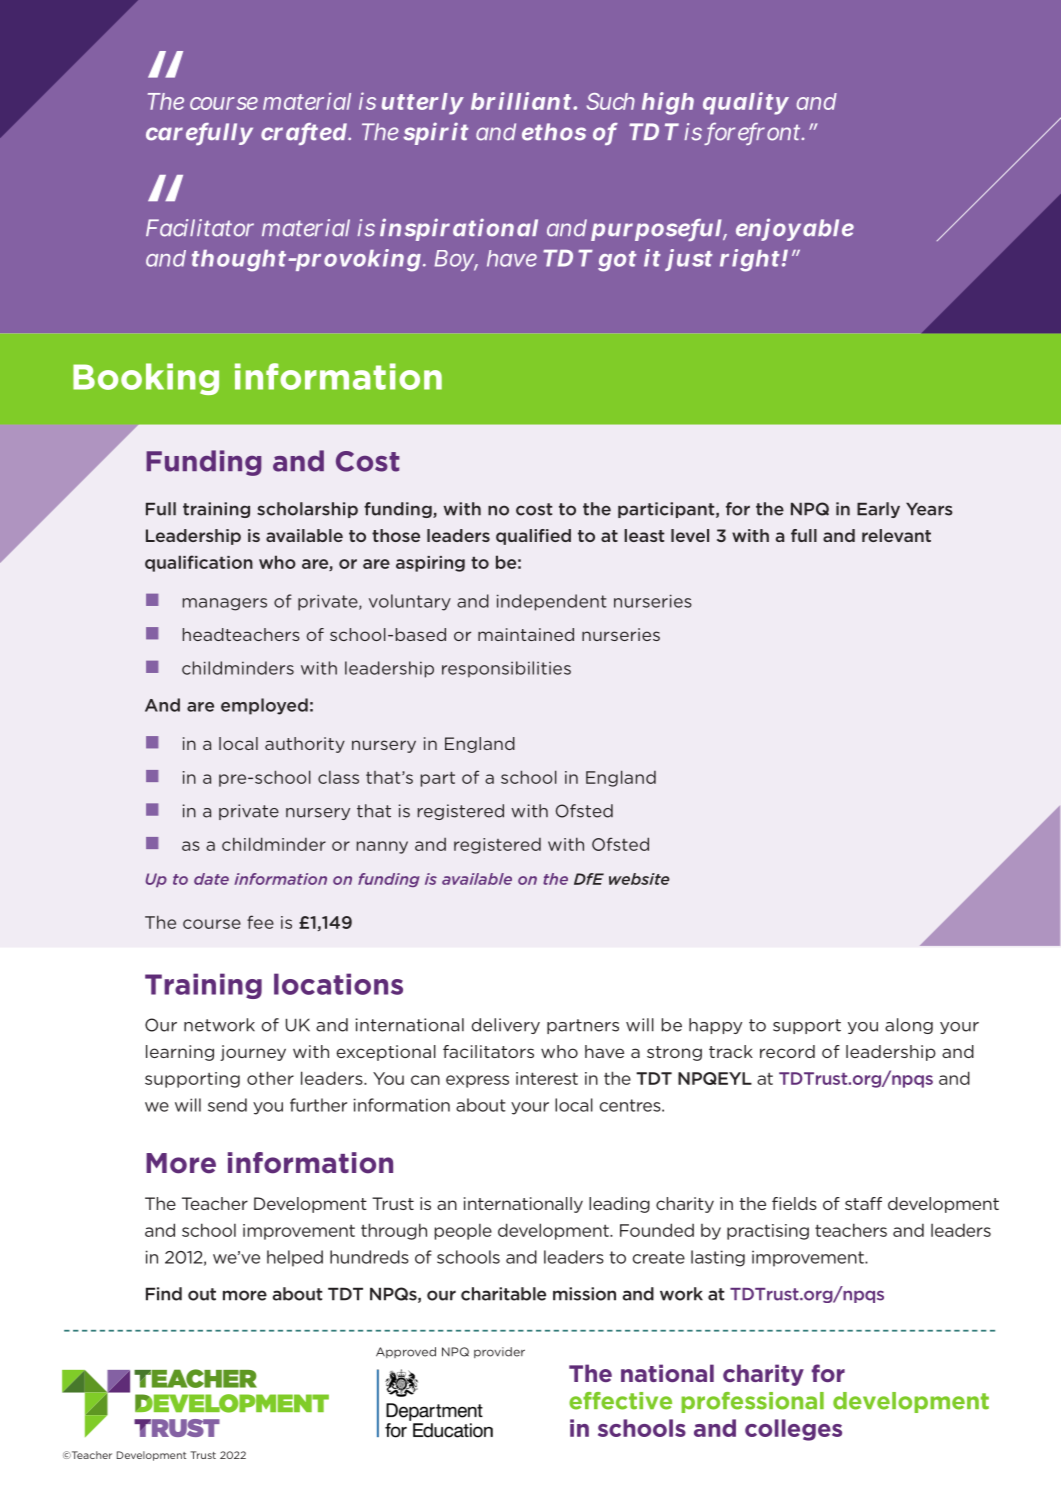 Image resolution: width=1061 pixels, height=1501 pixels. What do you see at coordinates (909, 1026) in the image?
I see `along` at bounding box center [909, 1026].
